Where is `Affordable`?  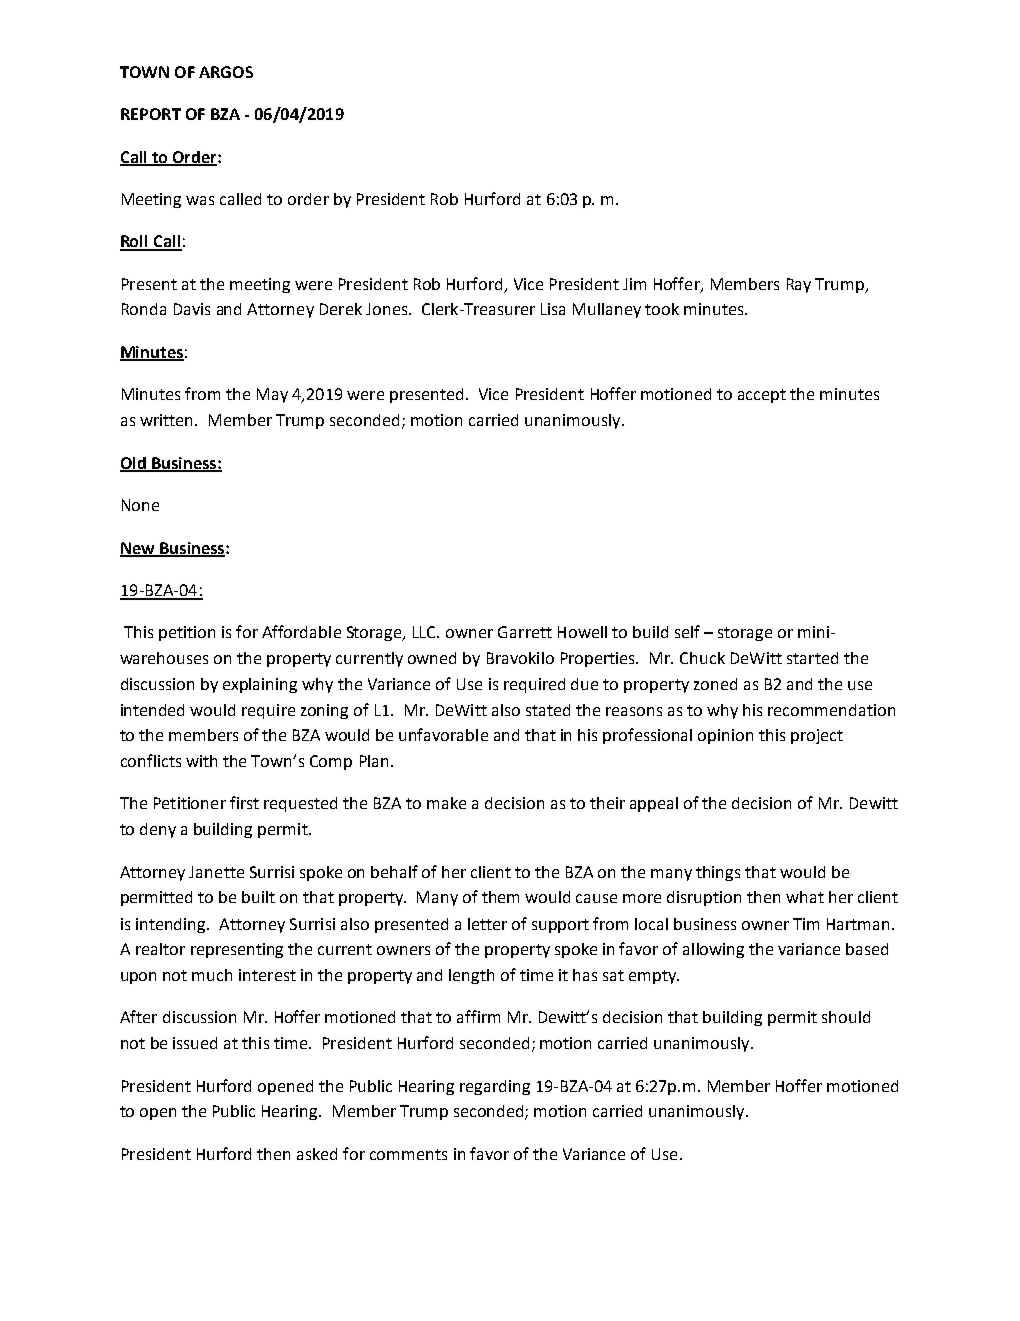
Affordable is located at coordinates (301, 631).
